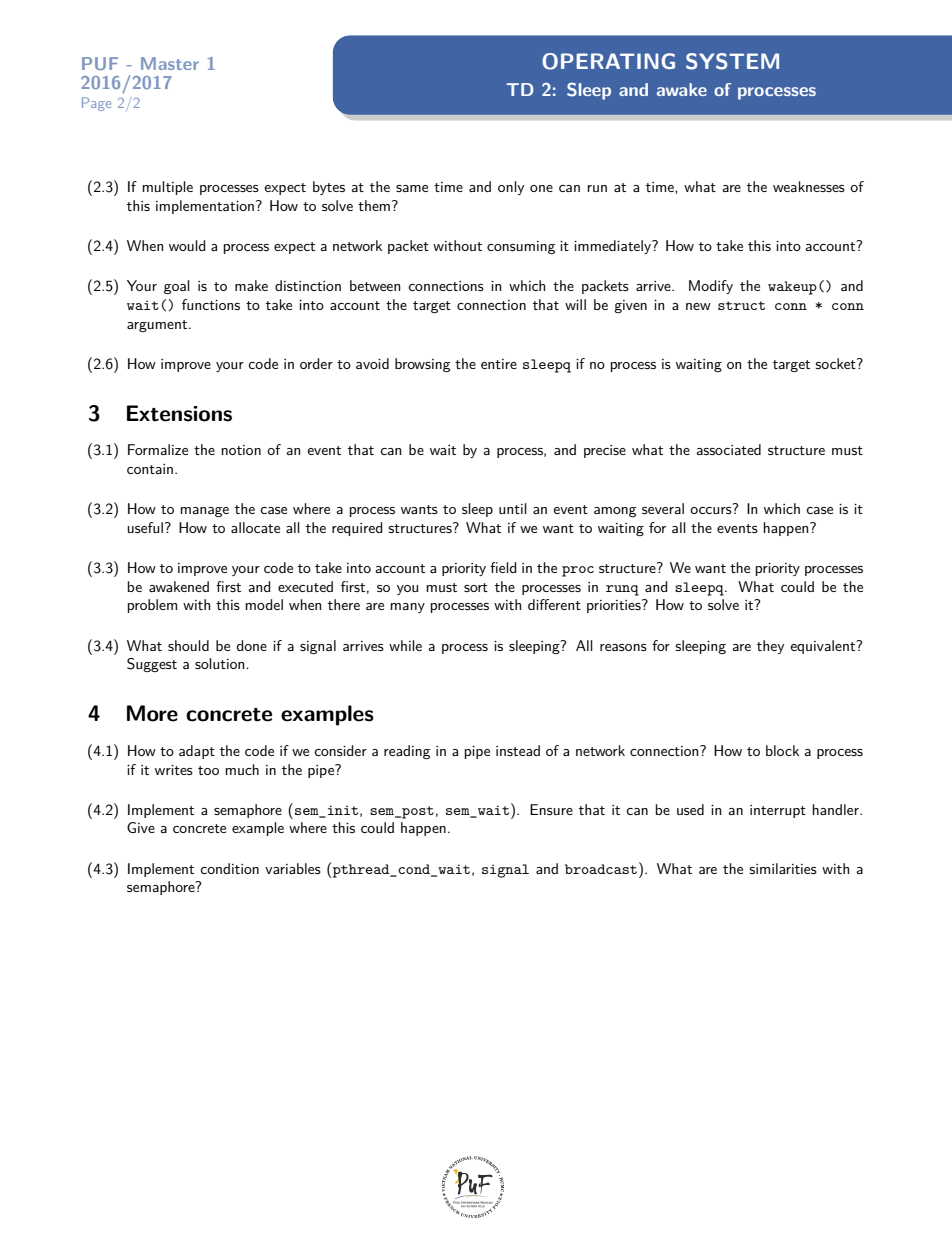 This screenshot has height=1233, width=952. I want to click on variables, so click(293, 868).
